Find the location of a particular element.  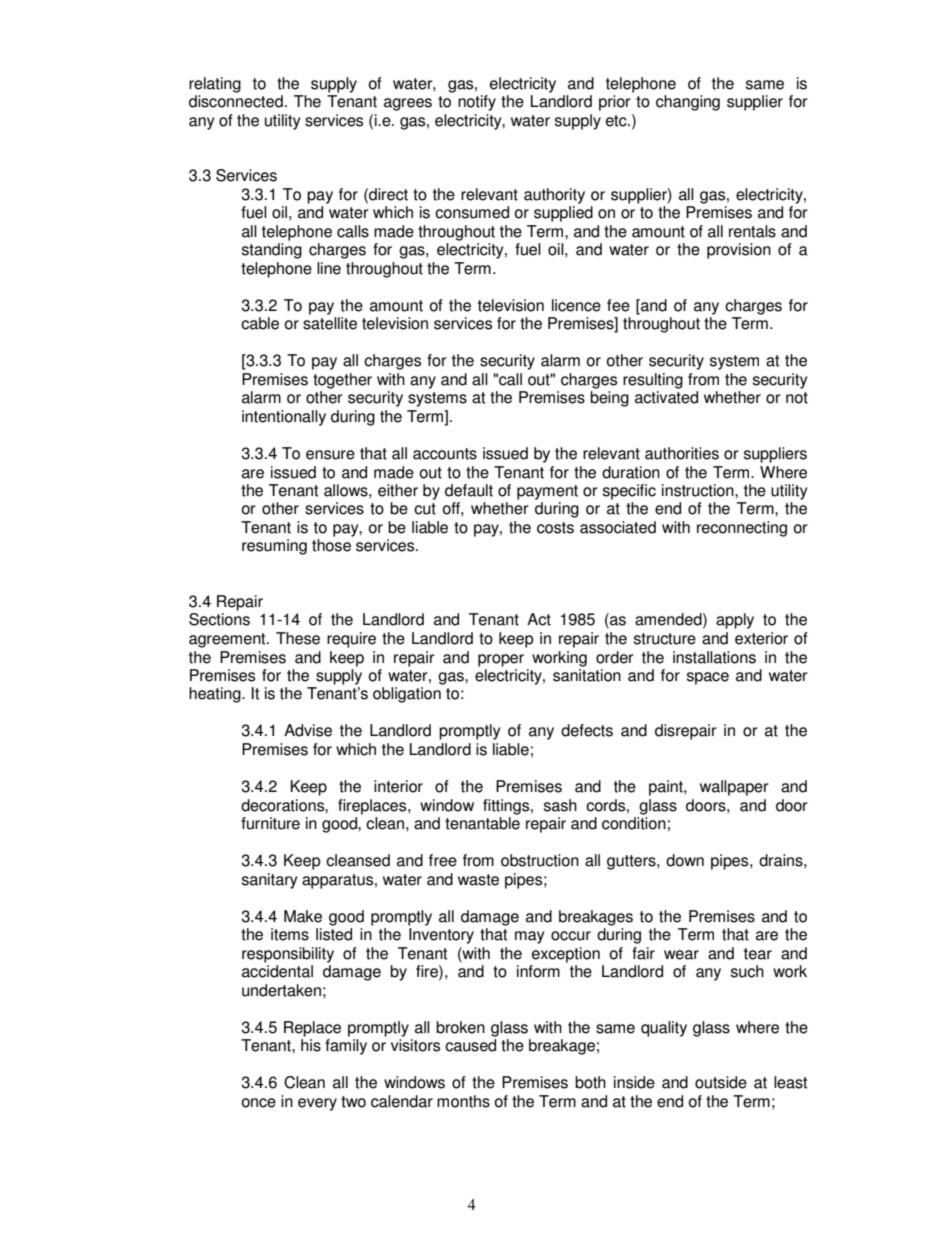

outside is located at coordinates (721, 1082).
